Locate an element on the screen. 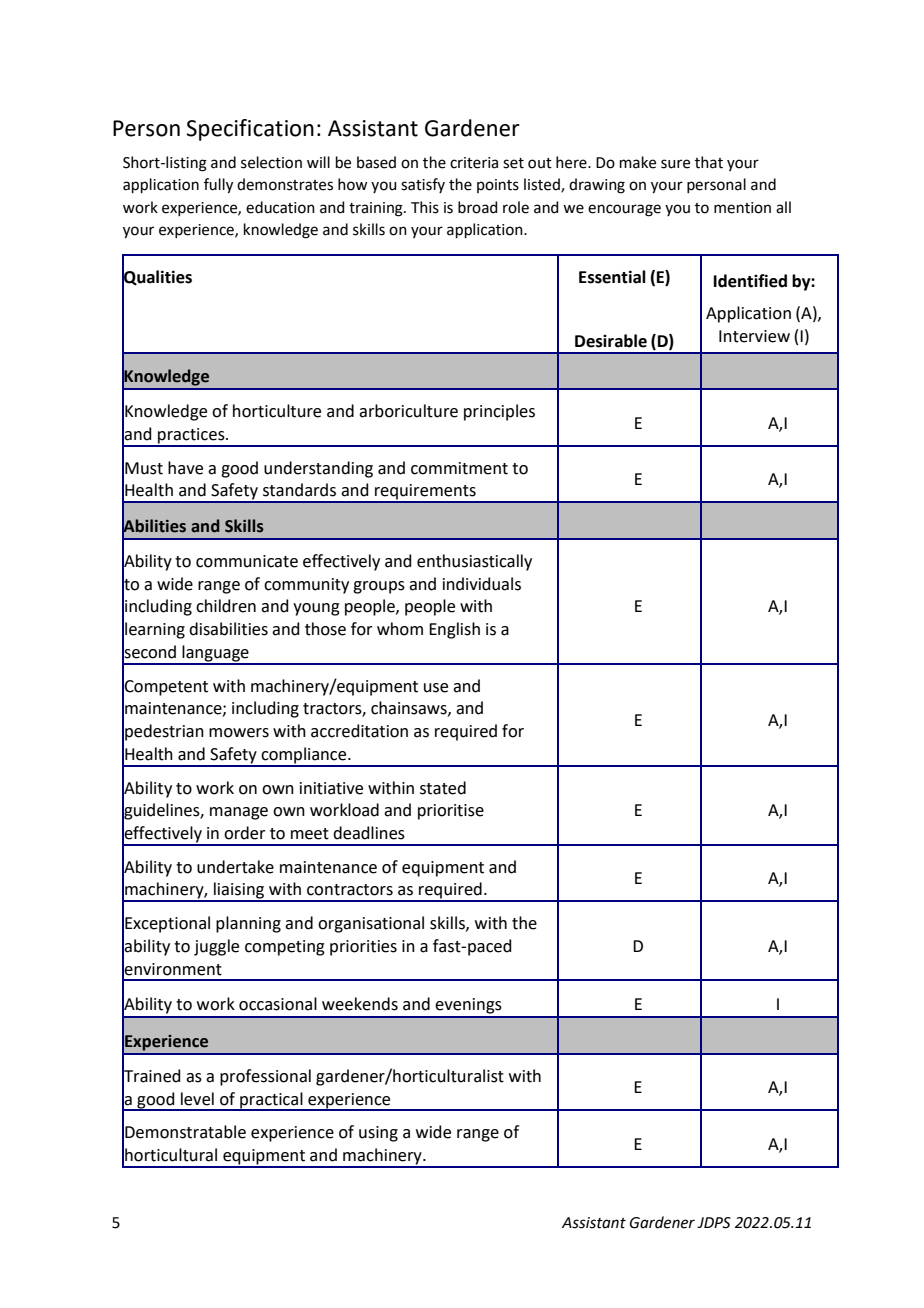 The width and height of the screenshot is (924, 1308). using is located at coordinates (378, 1134).
